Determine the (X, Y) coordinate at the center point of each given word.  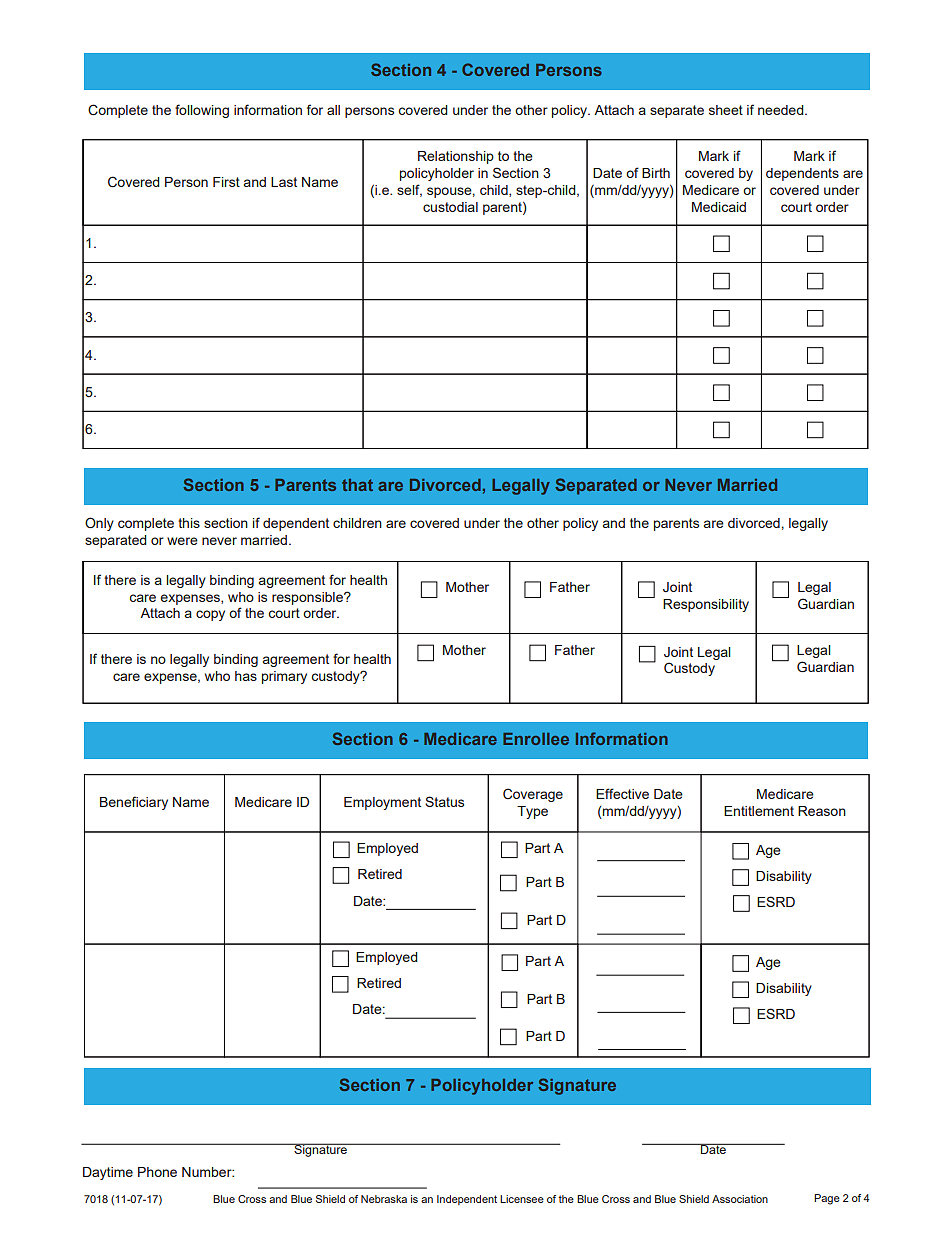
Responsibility (706, 605)
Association (740, 1199)
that (357, 485)
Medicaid (719, 207)
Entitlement (759, 811)
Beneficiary (134, 803)
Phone (157, 1172)
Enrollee (536, 739)
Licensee (522, 1199)
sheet (726, 110)
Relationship (456, 157)
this (189, 523)
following (202, 111)
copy (210, 615)
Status (444, 801)
